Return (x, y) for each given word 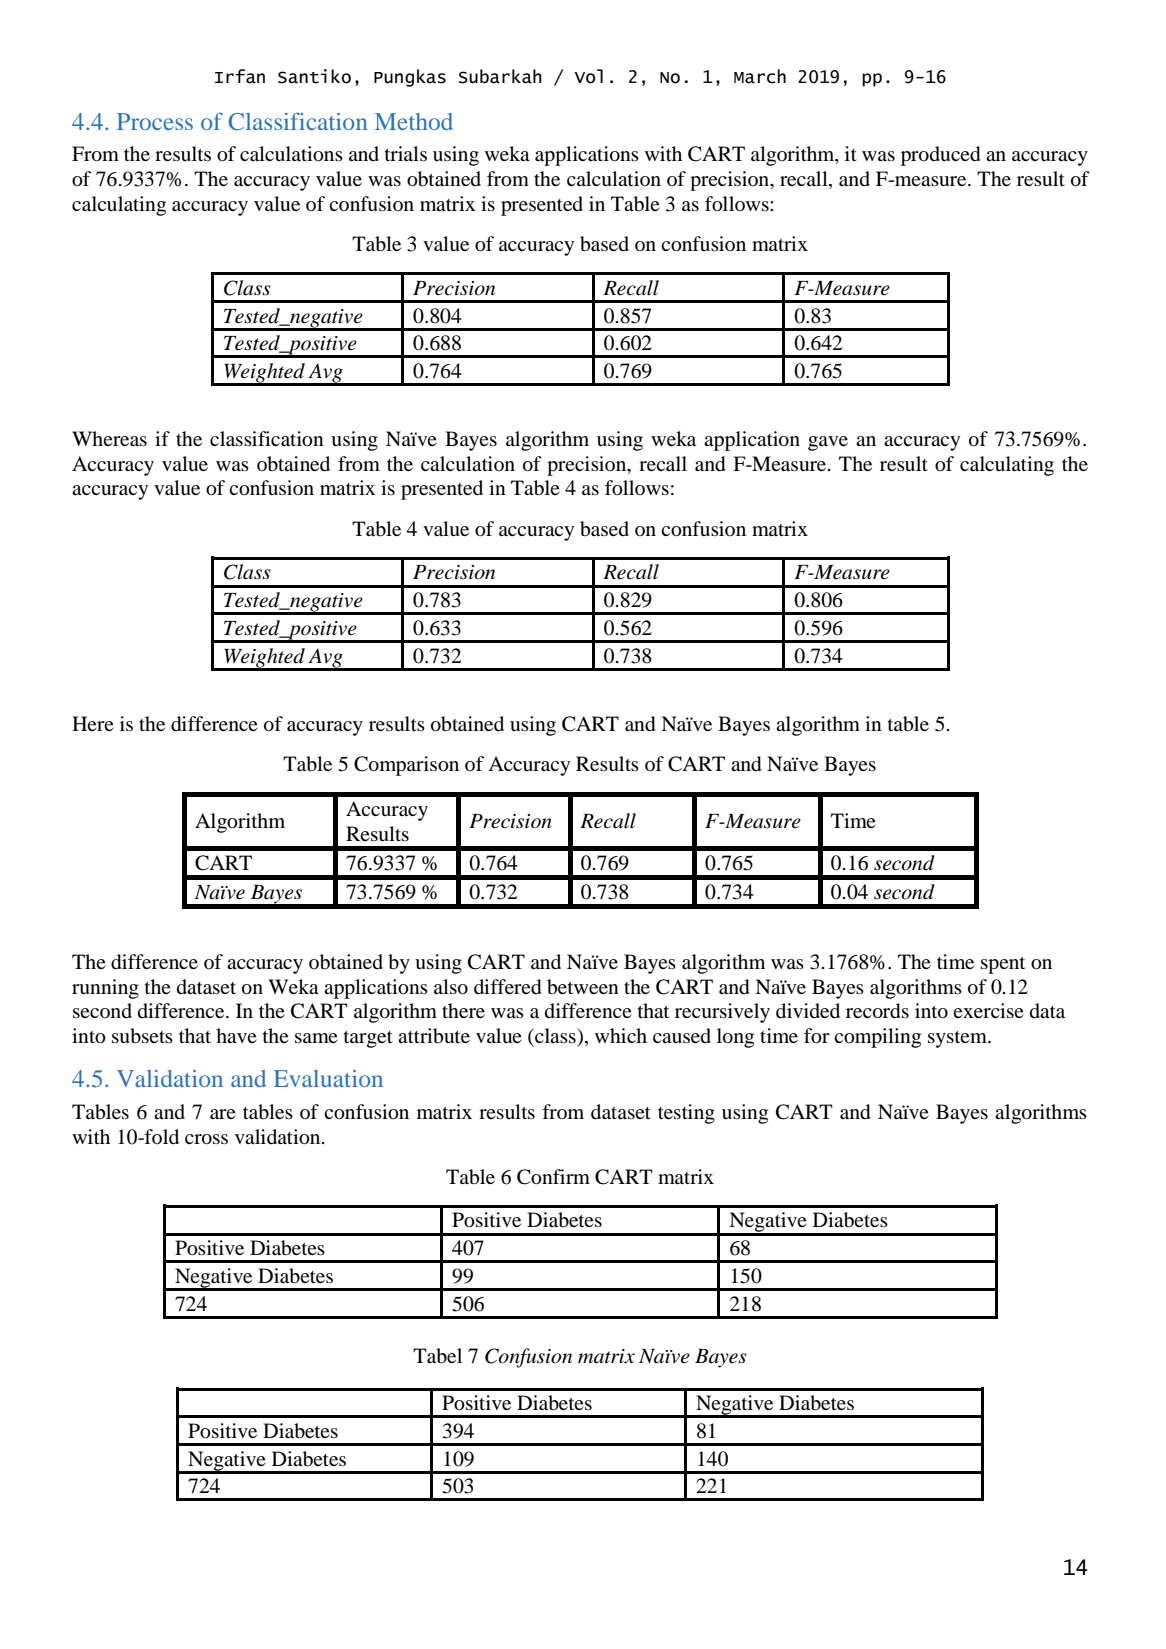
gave (828, 443)
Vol (589, 76)
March (760, 76)
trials (406, 153)
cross (206, 1139)
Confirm (553, 1177)
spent (1003, 965)
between (583, 987)
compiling (877, 1038)
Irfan (240, 76)
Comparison (406, 766)
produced (940, 156)
